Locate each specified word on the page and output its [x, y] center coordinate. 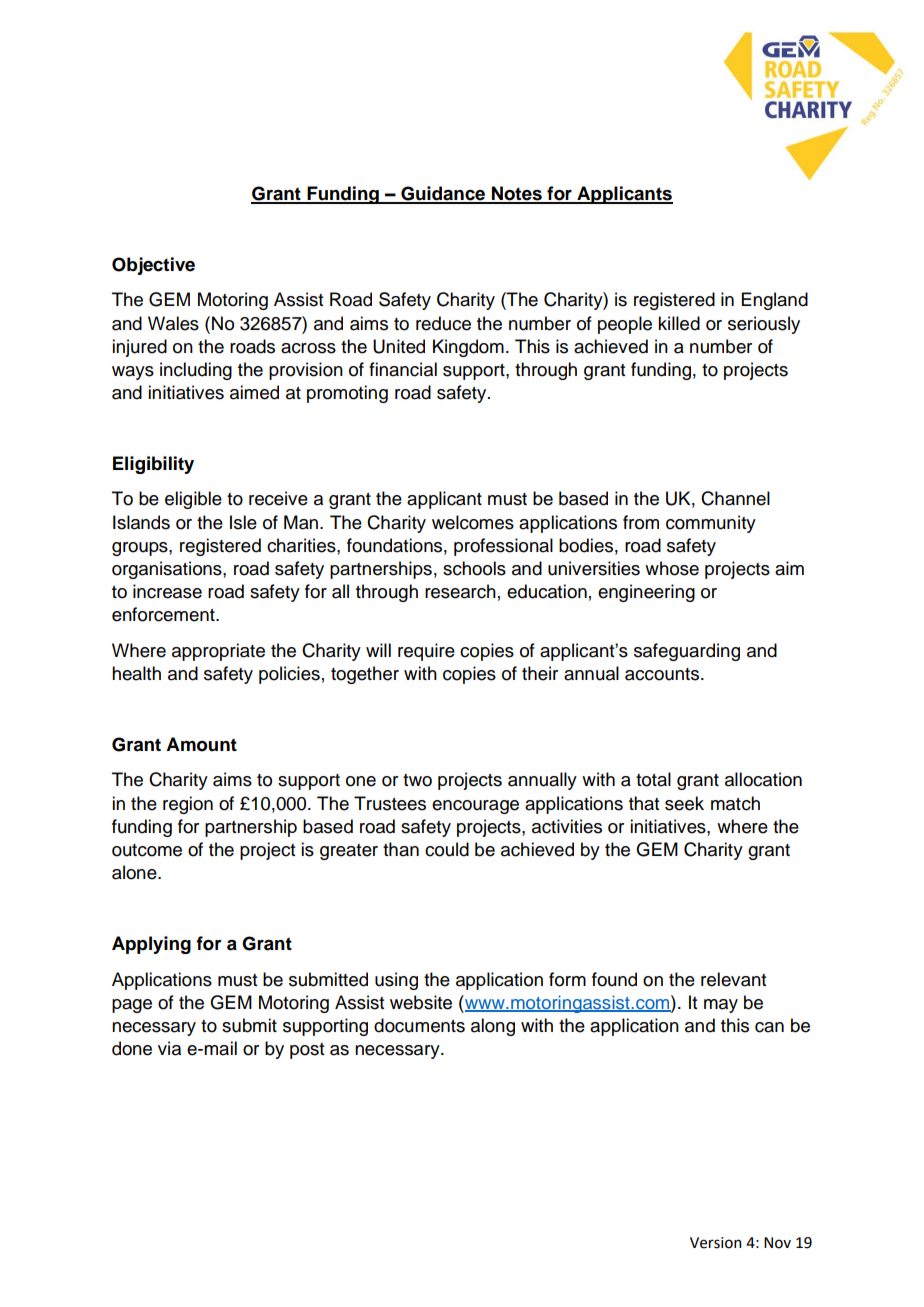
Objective [153, 266]
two [417, 780]
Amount [201, 744]
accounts [662, 674]
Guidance [443, 194]
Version [715, 1243]
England [775, 301]
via [169, 1048]
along [493, 1027]
